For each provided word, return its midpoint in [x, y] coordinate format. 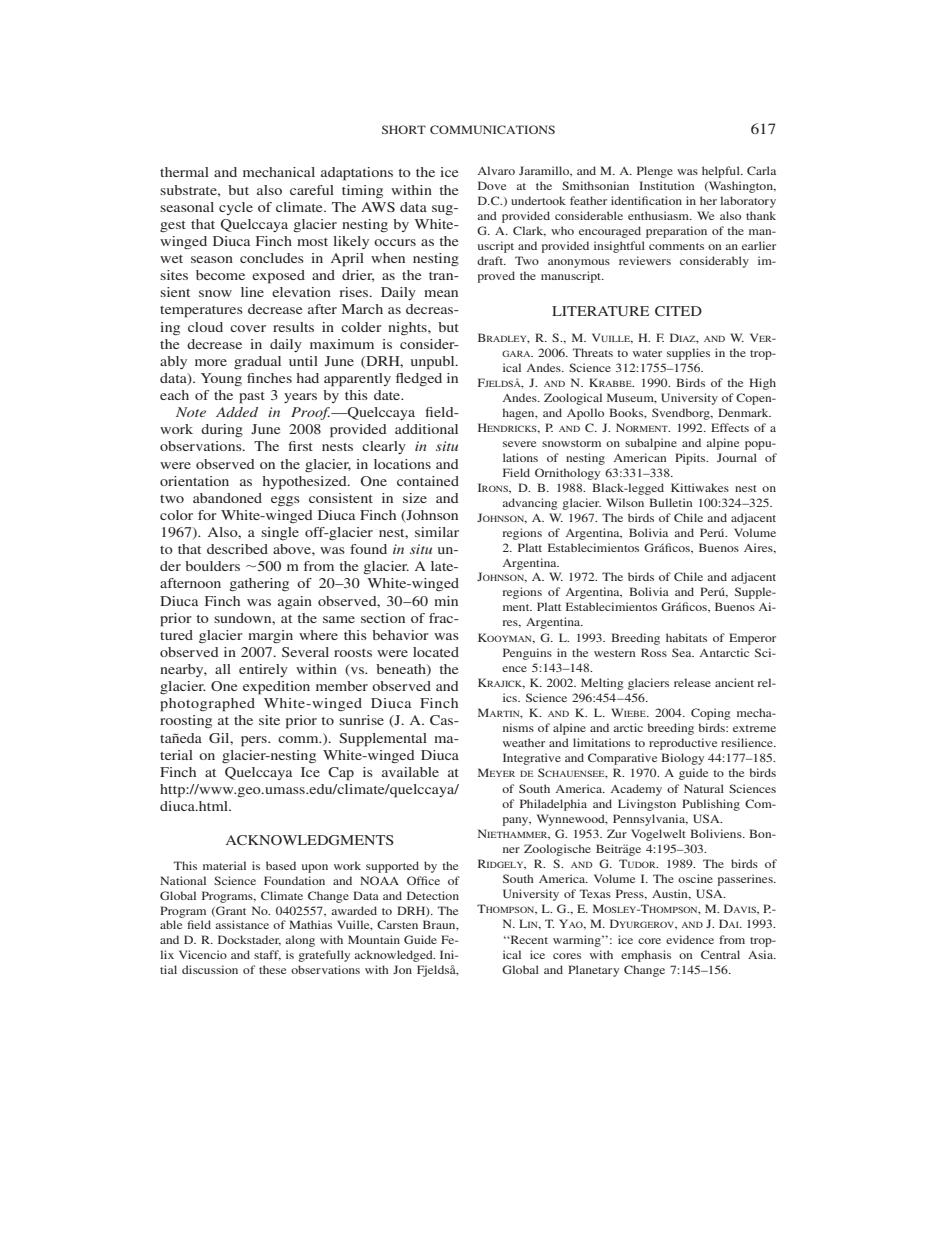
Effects [730, 427]
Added [237, 412]
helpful [722, 172]
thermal [184, 172]
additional [426, 429]
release [692, 682]
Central [720, 954]
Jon [402, 969]
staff [267, 955]
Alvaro [496, 170]
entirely [263, 670]
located [436, 652]
